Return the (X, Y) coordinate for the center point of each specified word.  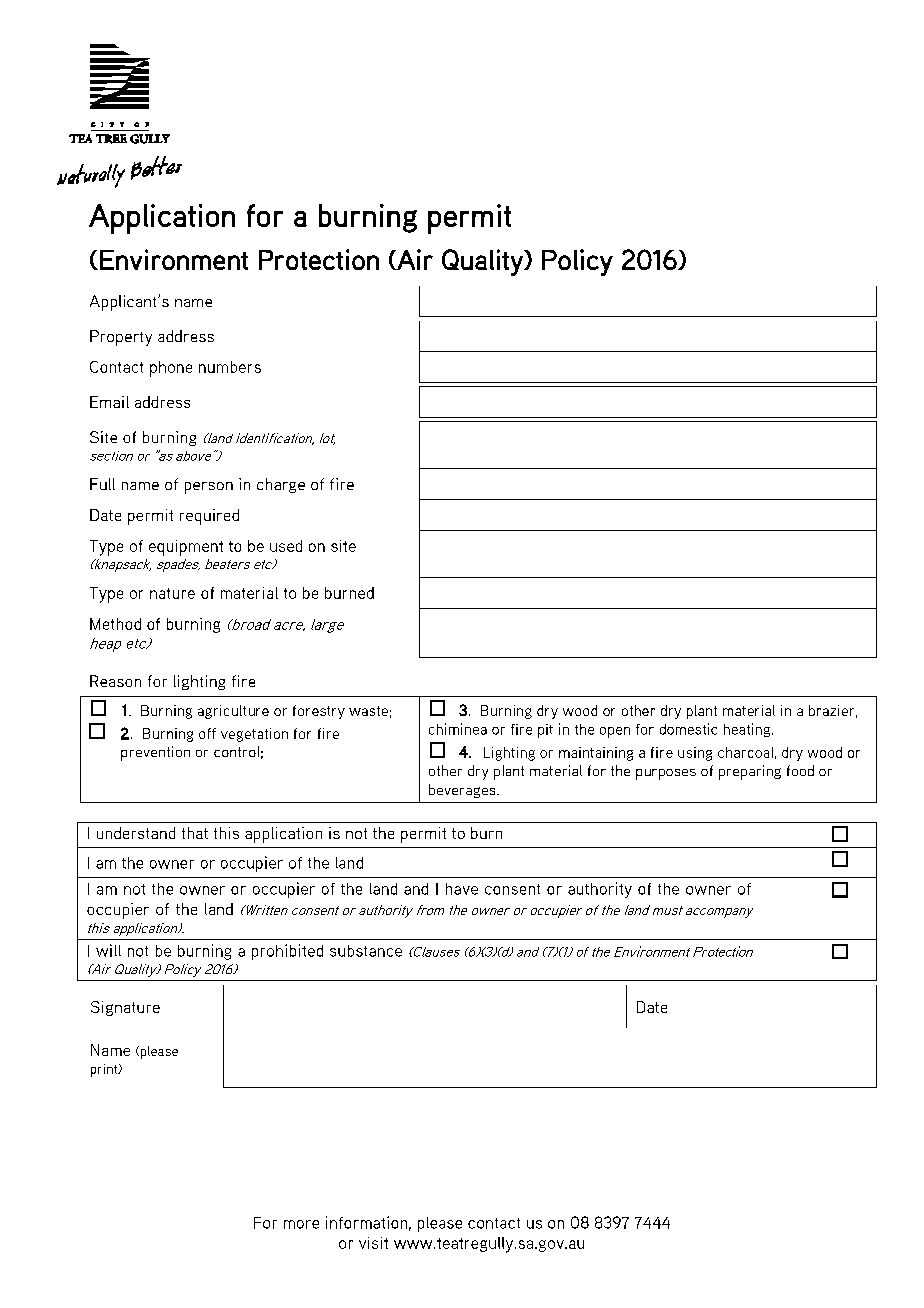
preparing (750, 772)
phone (171, 369)
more (301, 1224)
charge (281, 485)
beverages (463, 791)
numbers (230, 367)
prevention (155, 753)
